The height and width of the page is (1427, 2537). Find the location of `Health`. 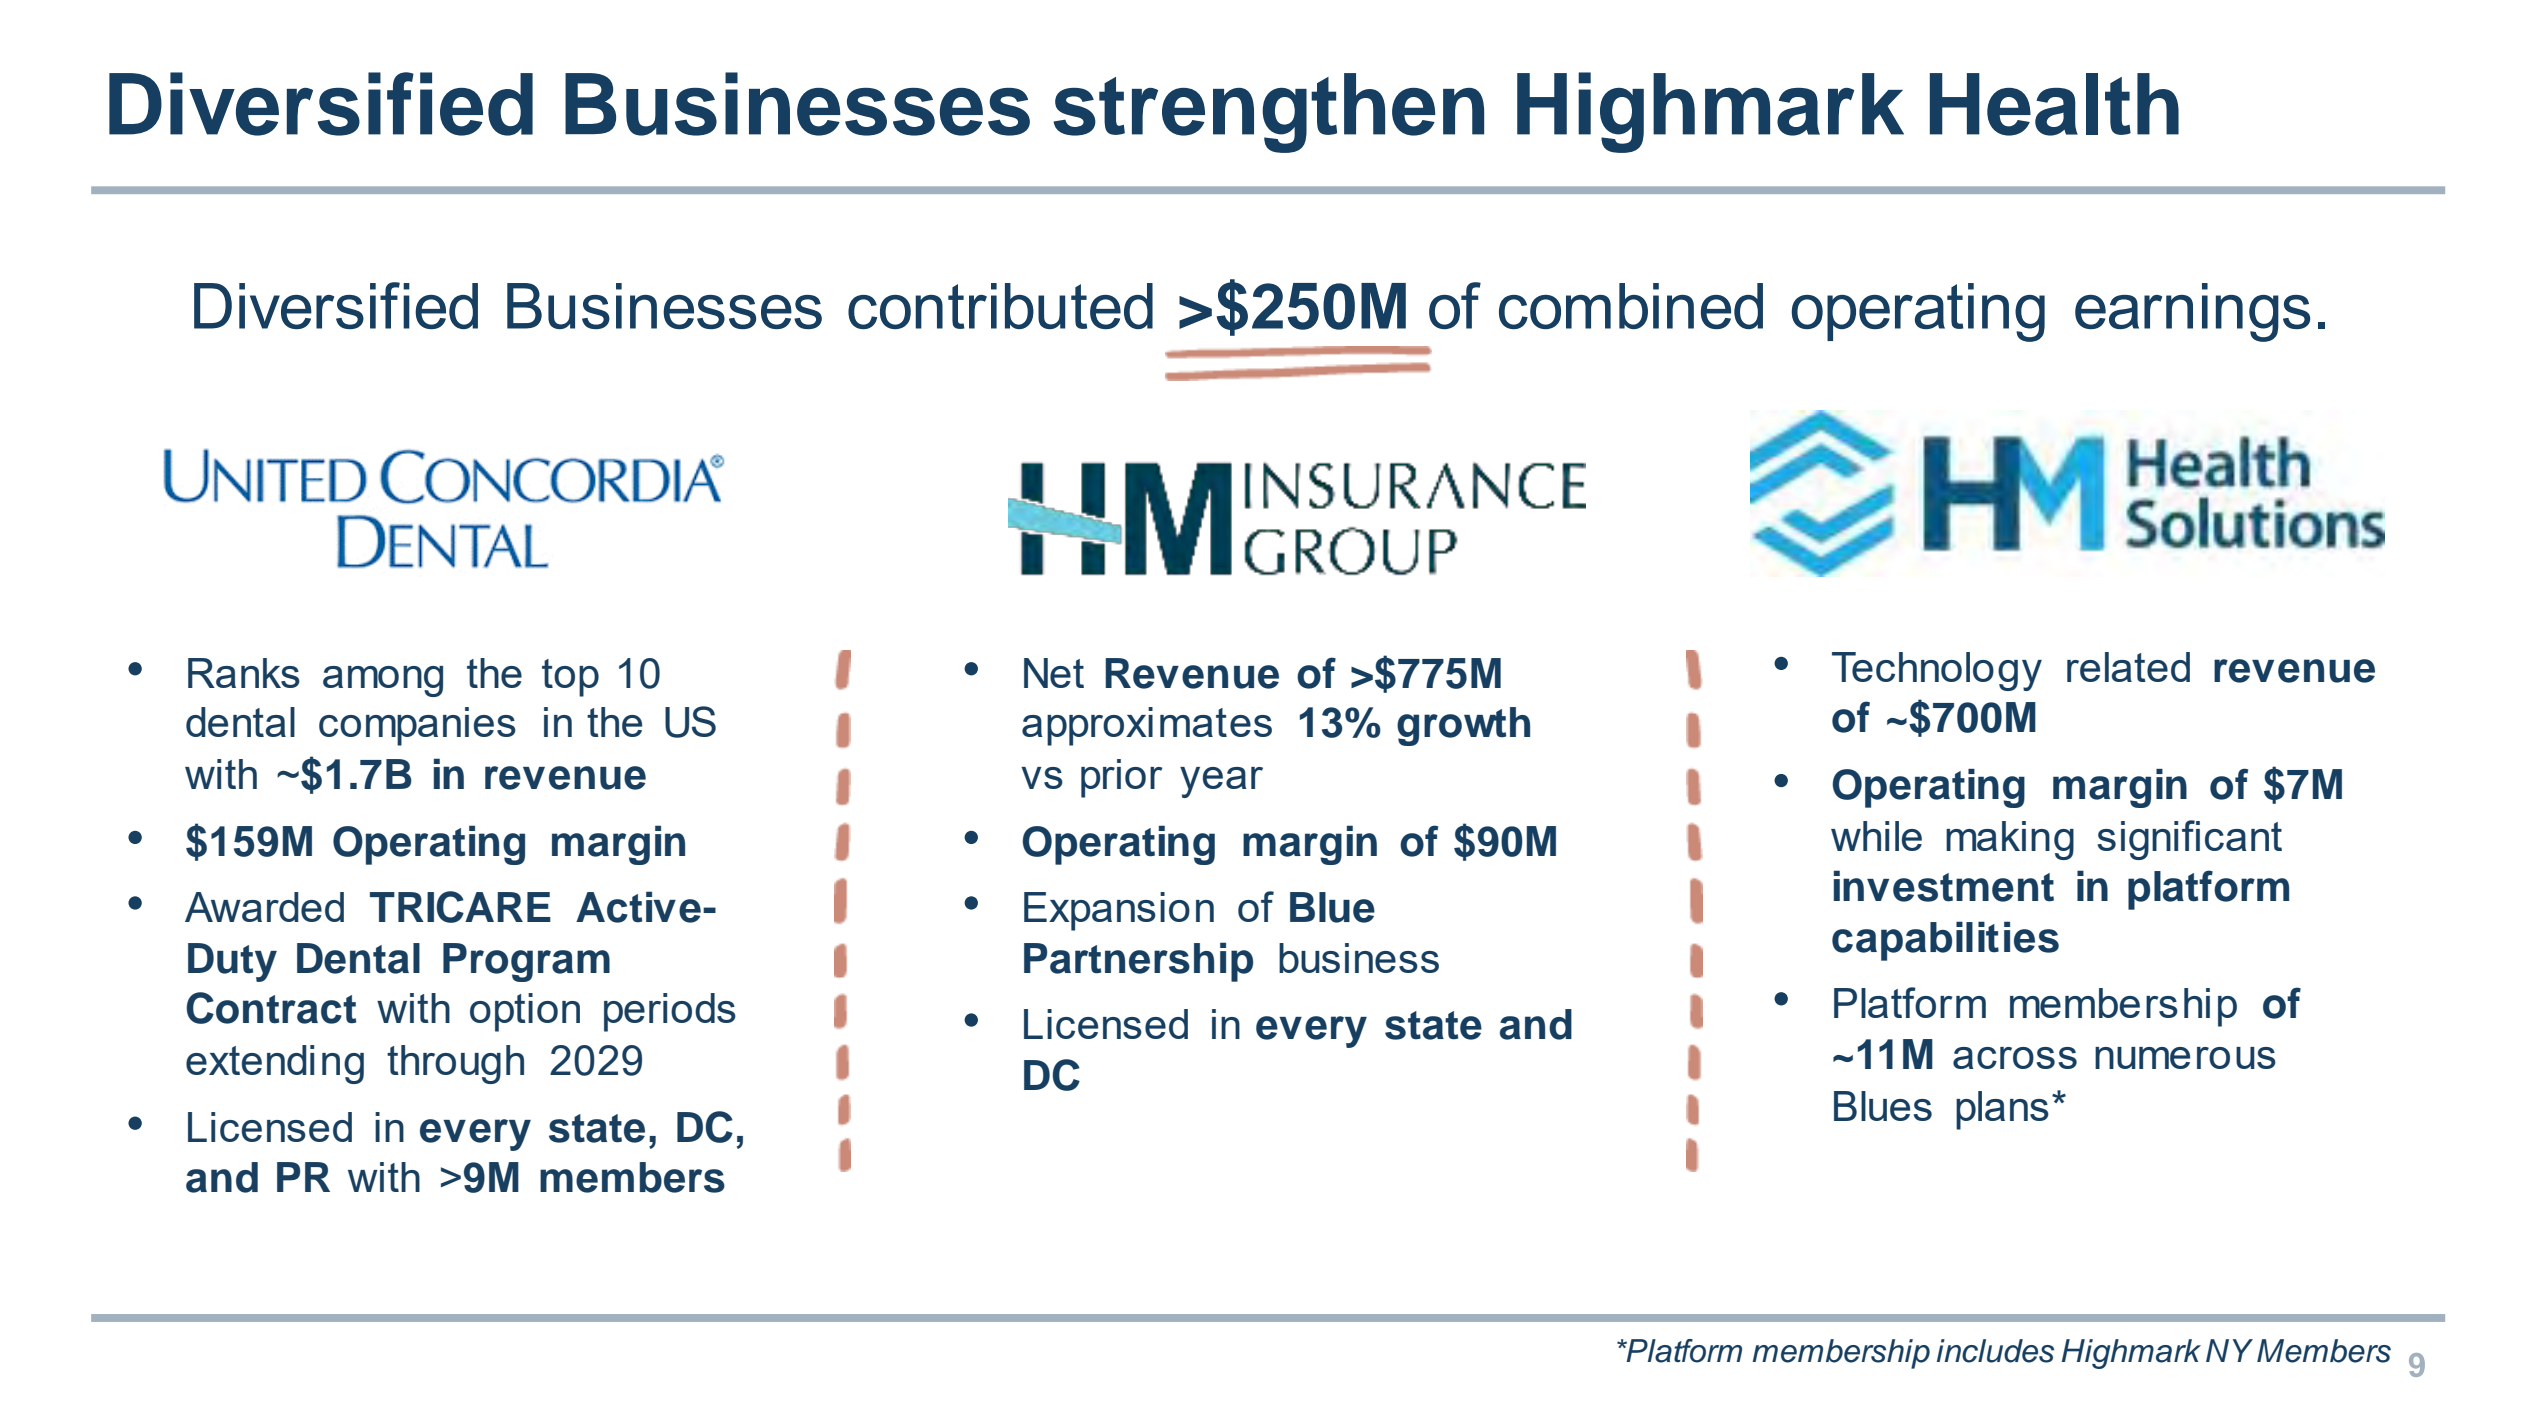

Health is located at coordinates (2054, 104).
